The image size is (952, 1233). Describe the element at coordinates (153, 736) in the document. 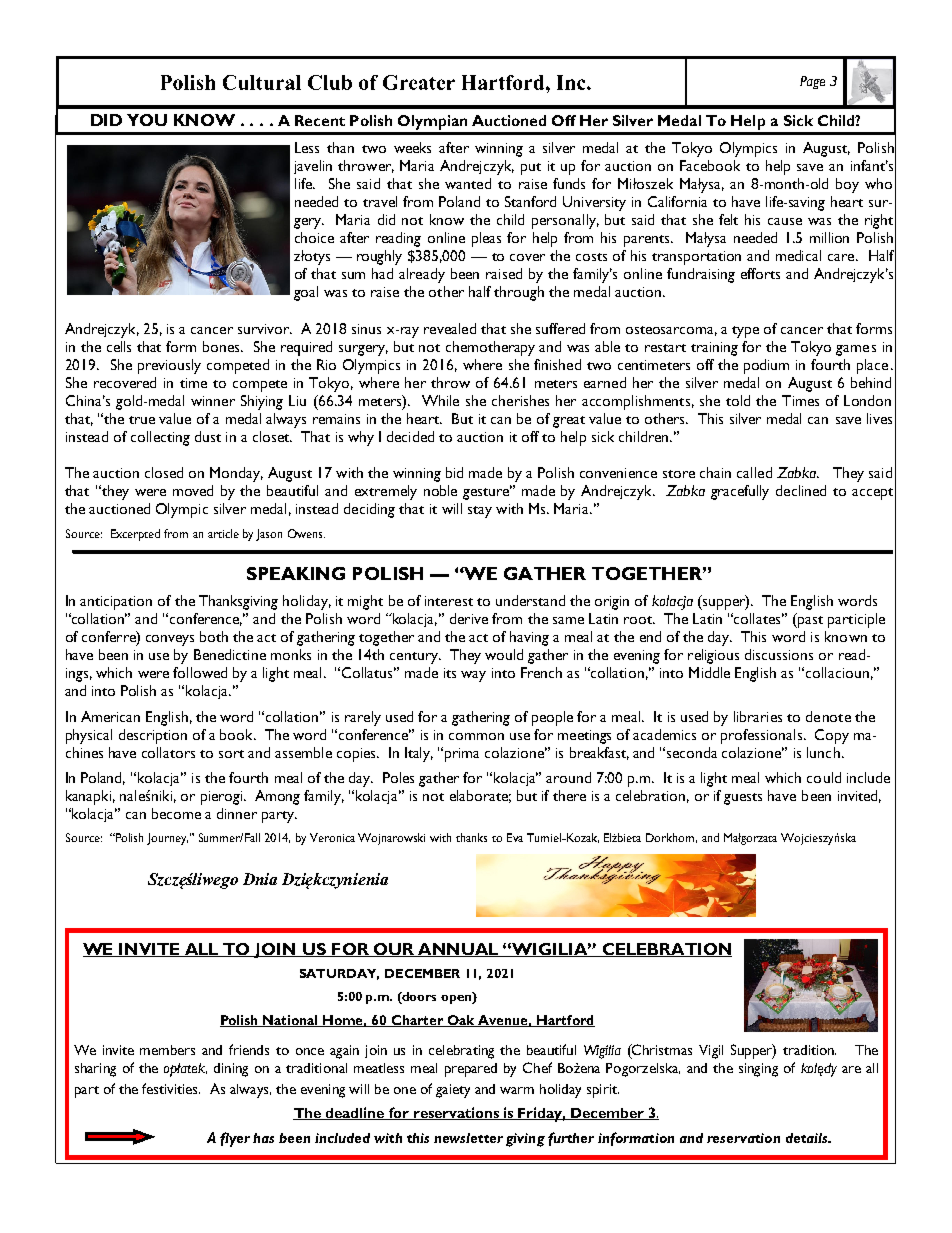

I see `description` at that location.
